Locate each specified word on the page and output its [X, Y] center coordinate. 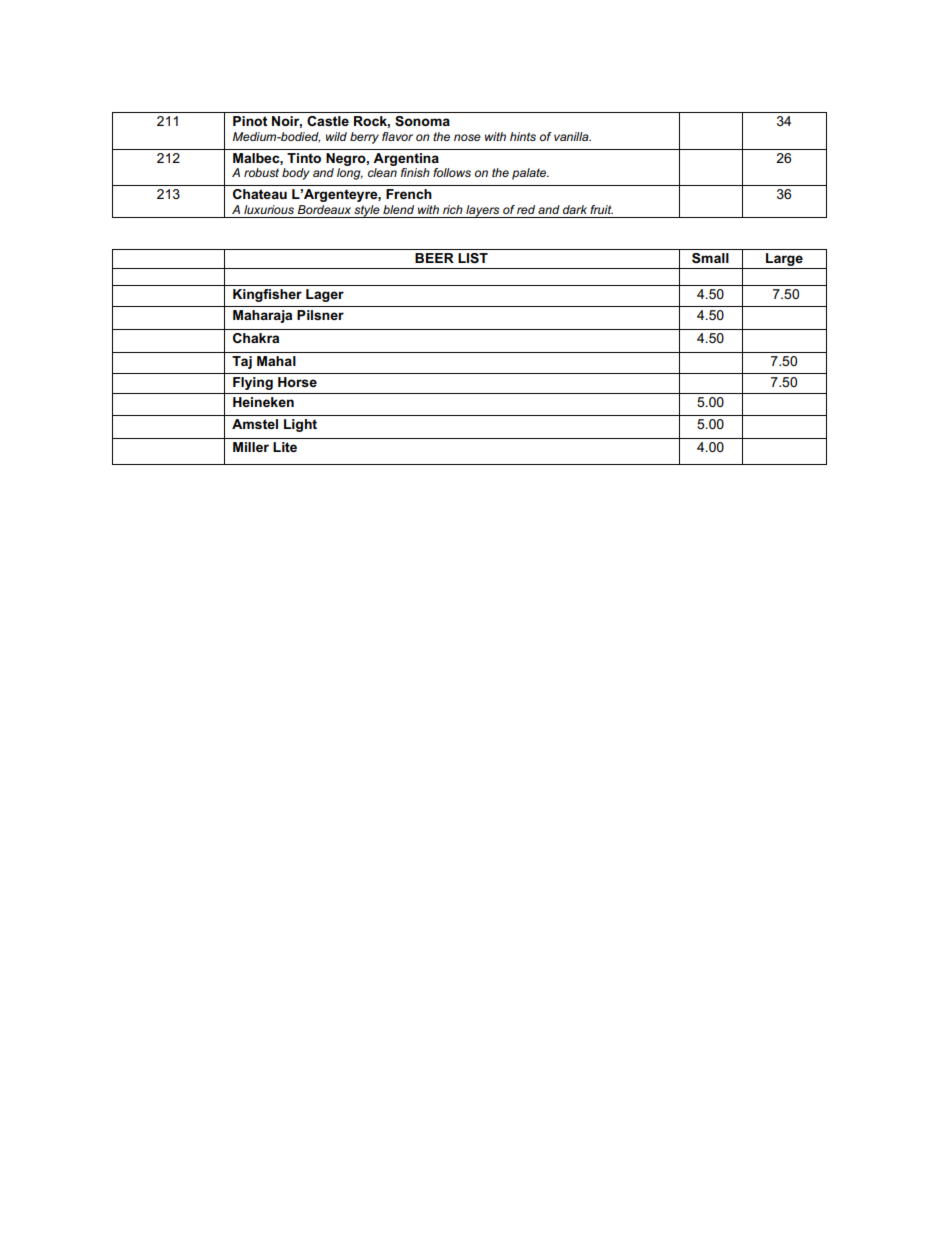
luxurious [269, 209]
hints [523, 136]
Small [710, 258]
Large [784, 261]
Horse [297, 382]
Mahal [276, 361]
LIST [473, 258]
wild [336, 136]
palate [530, 174]
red [526, 209]
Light [300, 425]
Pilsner [320, 315]
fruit [601, 209]
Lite [285, 447]
